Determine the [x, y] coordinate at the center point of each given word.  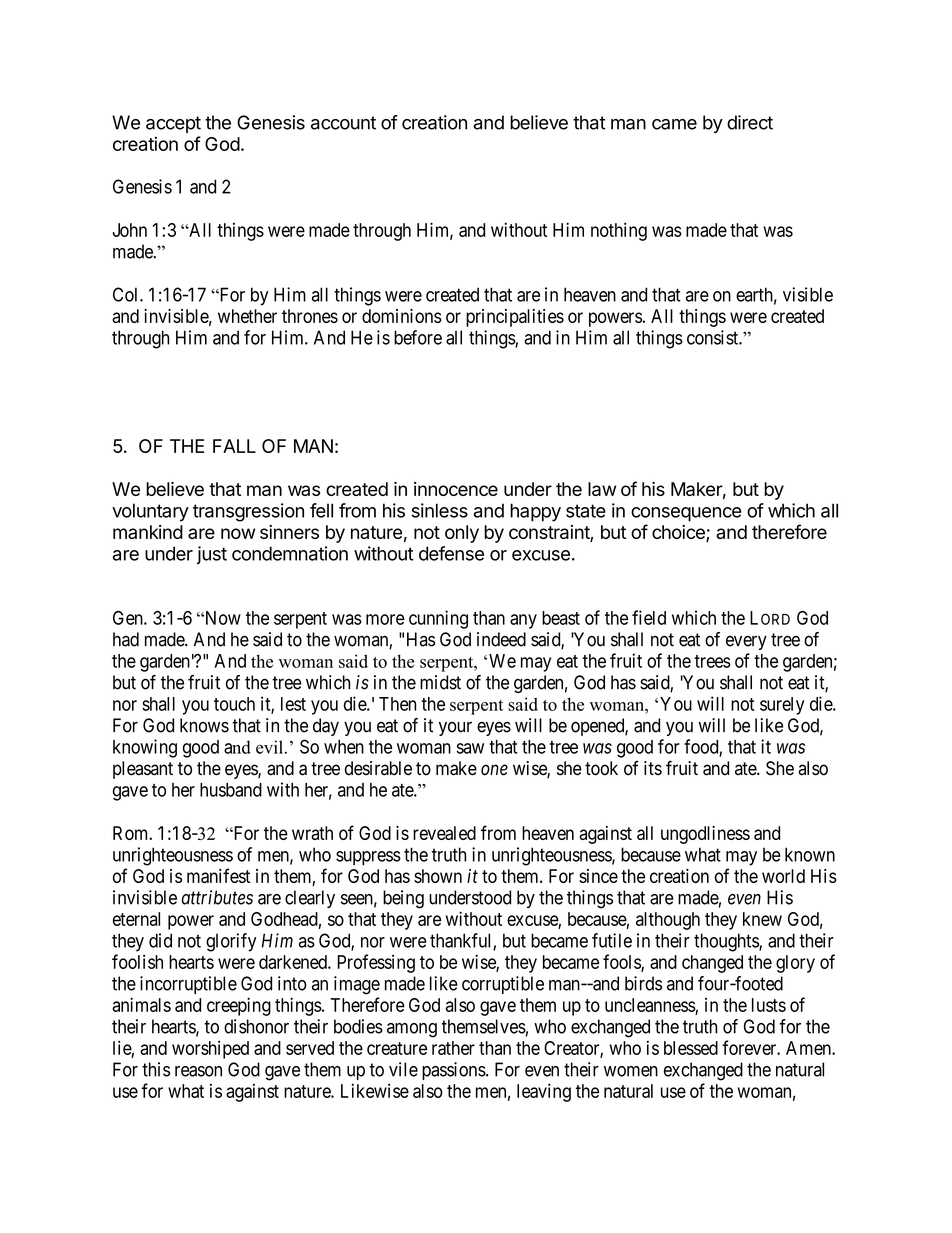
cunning [438, 619]
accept [173, 124]
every [746, 642]
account [343, 123]
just [212, 555]
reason [198, 1071]
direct [750, 122]
